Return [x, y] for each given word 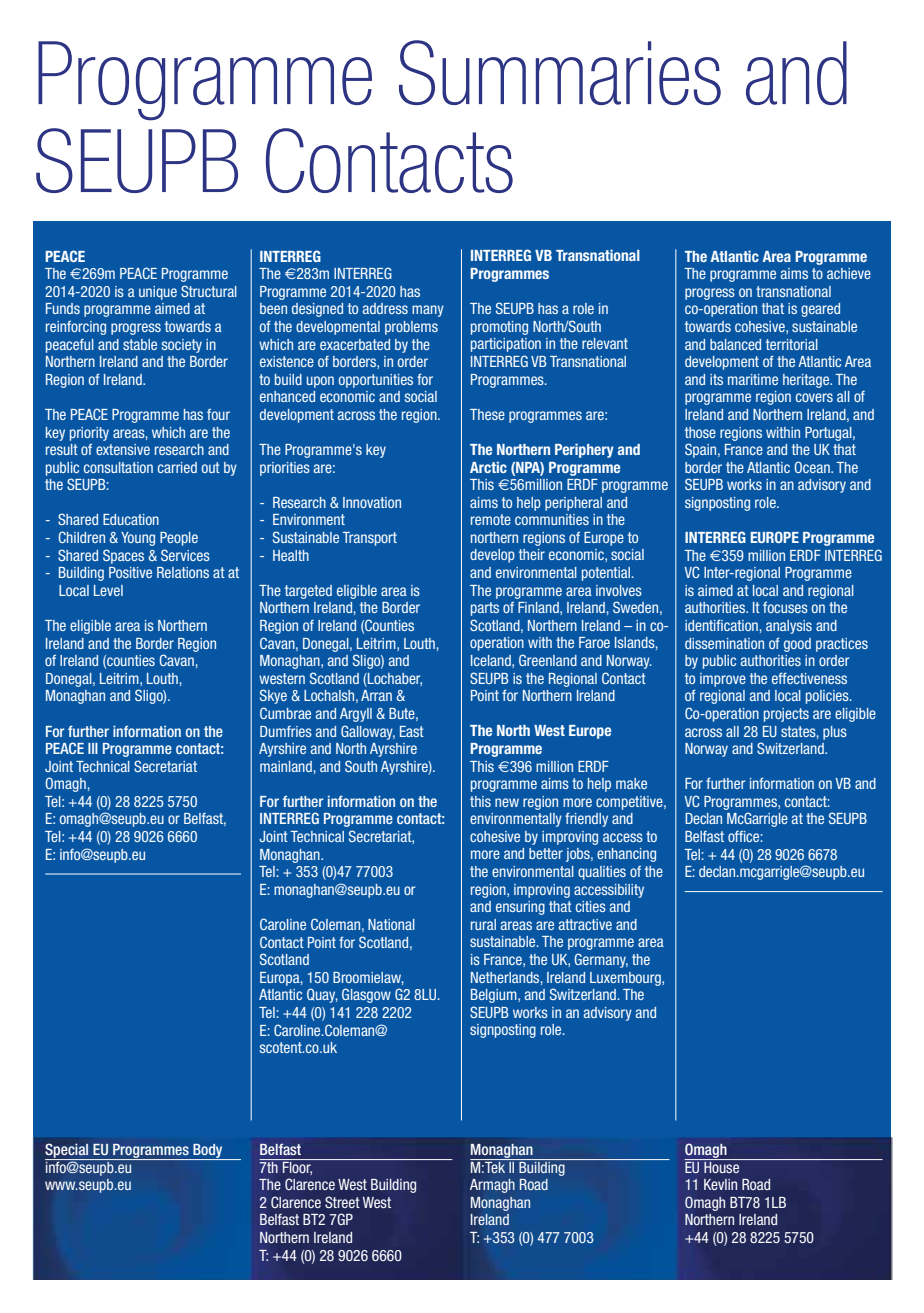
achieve [849, 273]
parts [485, 609]
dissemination [724, 643]
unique [158, 293]
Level [108, 590]
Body [208, 1152]
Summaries [560, 72]
